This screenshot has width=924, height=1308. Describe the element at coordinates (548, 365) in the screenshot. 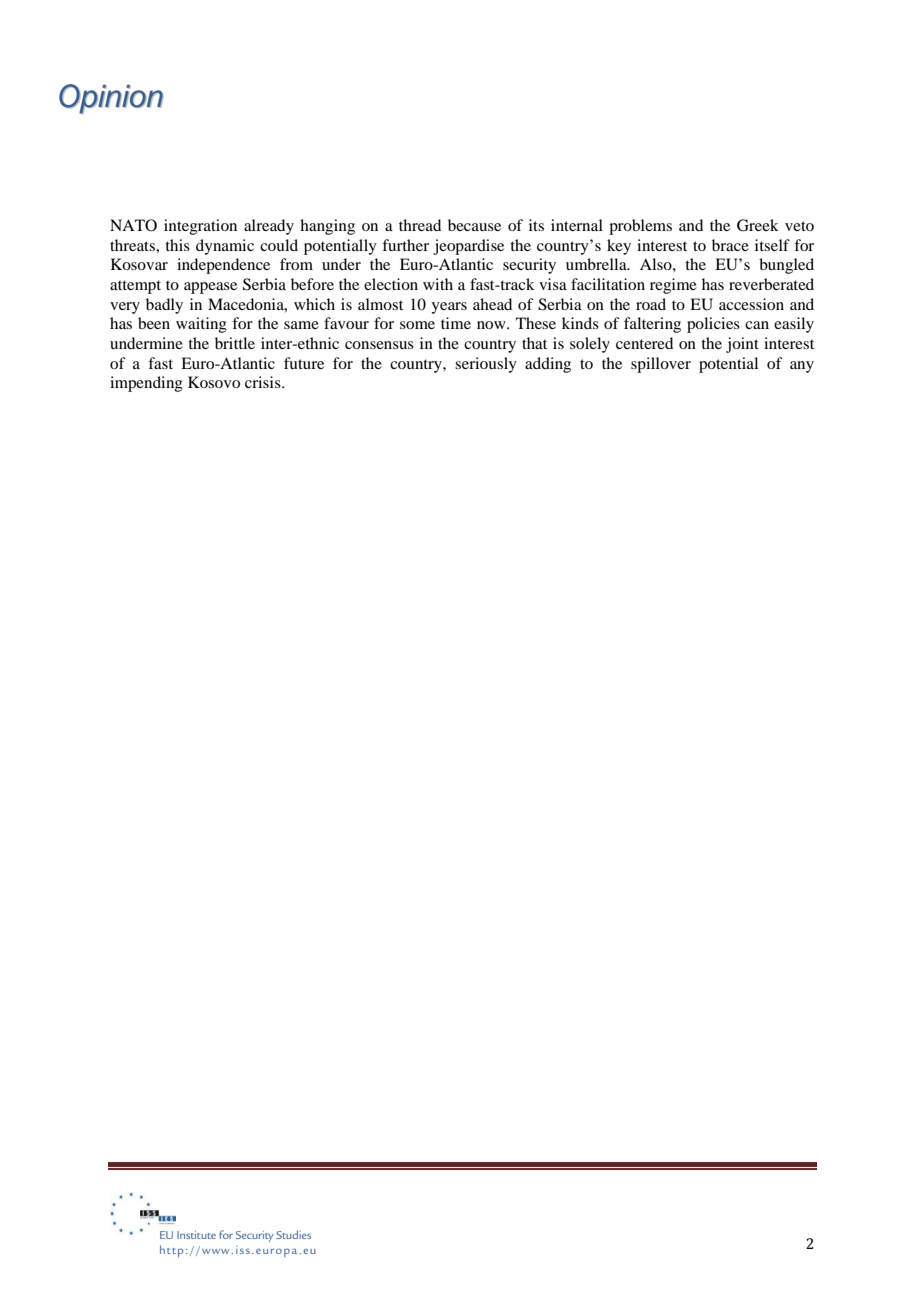

I see `adding` at that location.
